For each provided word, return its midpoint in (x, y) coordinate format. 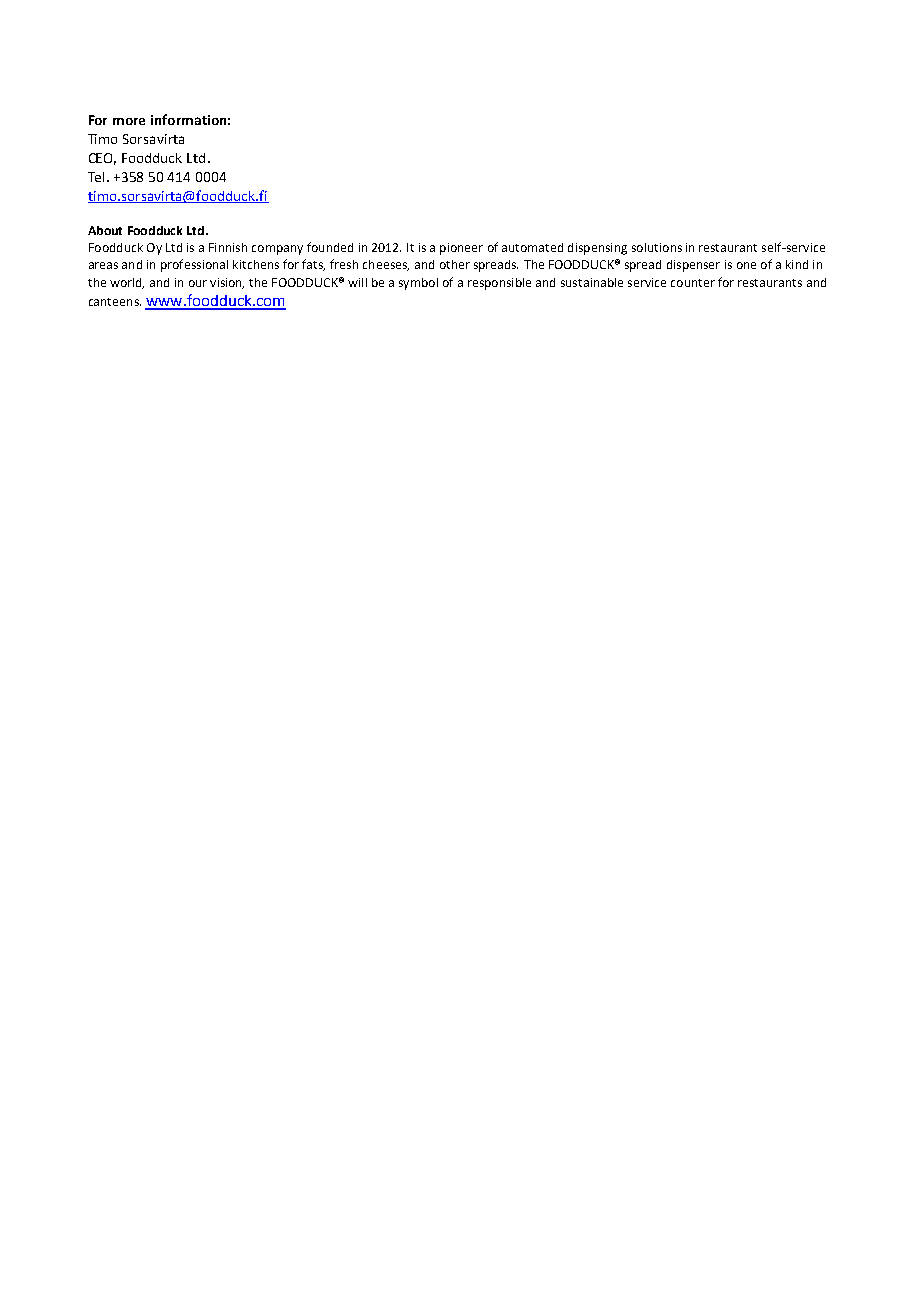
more (129, 121)
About (105, 230)
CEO (102, 159)
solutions (657, 247)
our (198, 283)
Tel (98, 177)
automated (532, 247)
